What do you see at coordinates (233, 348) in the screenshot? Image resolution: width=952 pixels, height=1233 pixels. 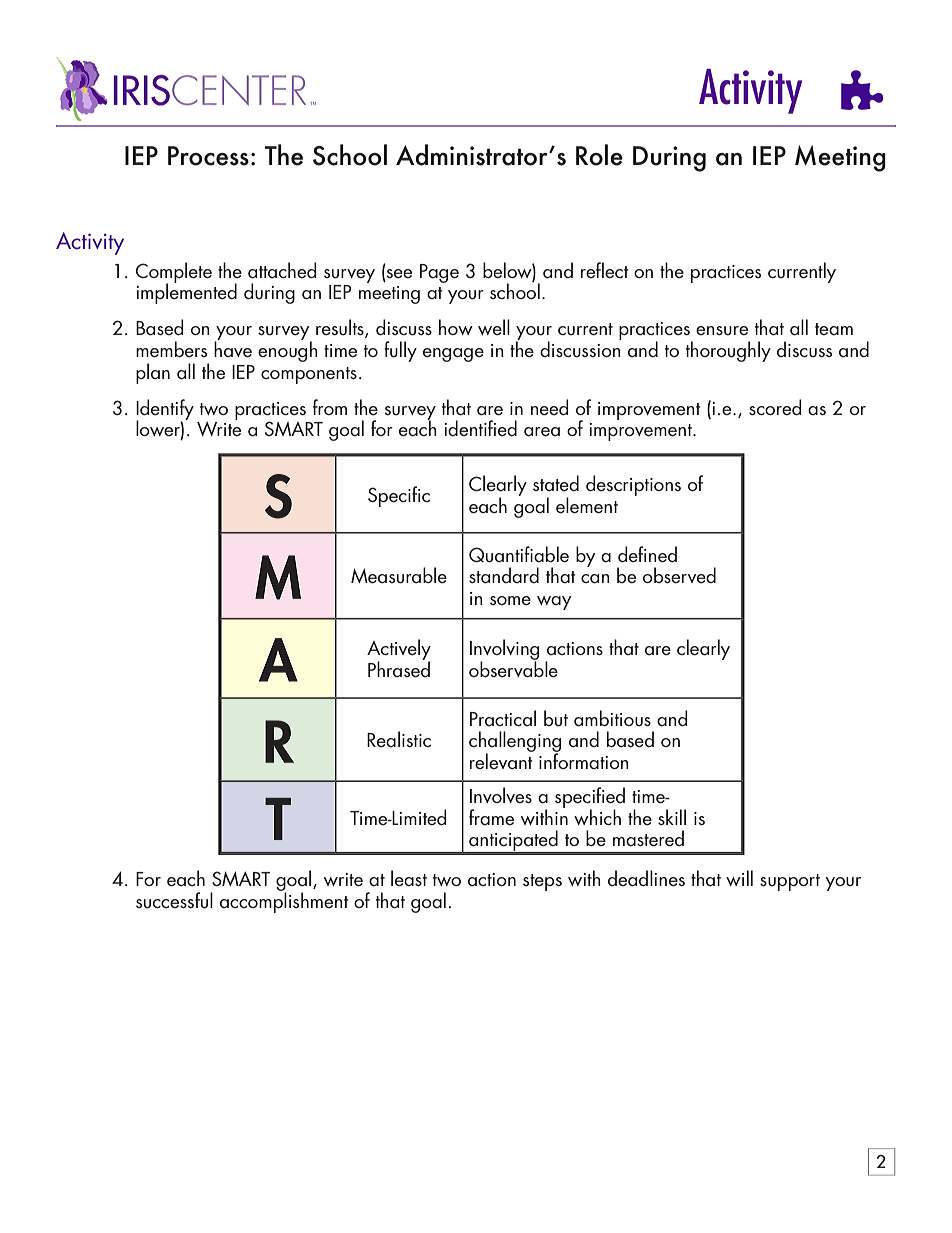 I see `have` at bounding box center [233, 348].
